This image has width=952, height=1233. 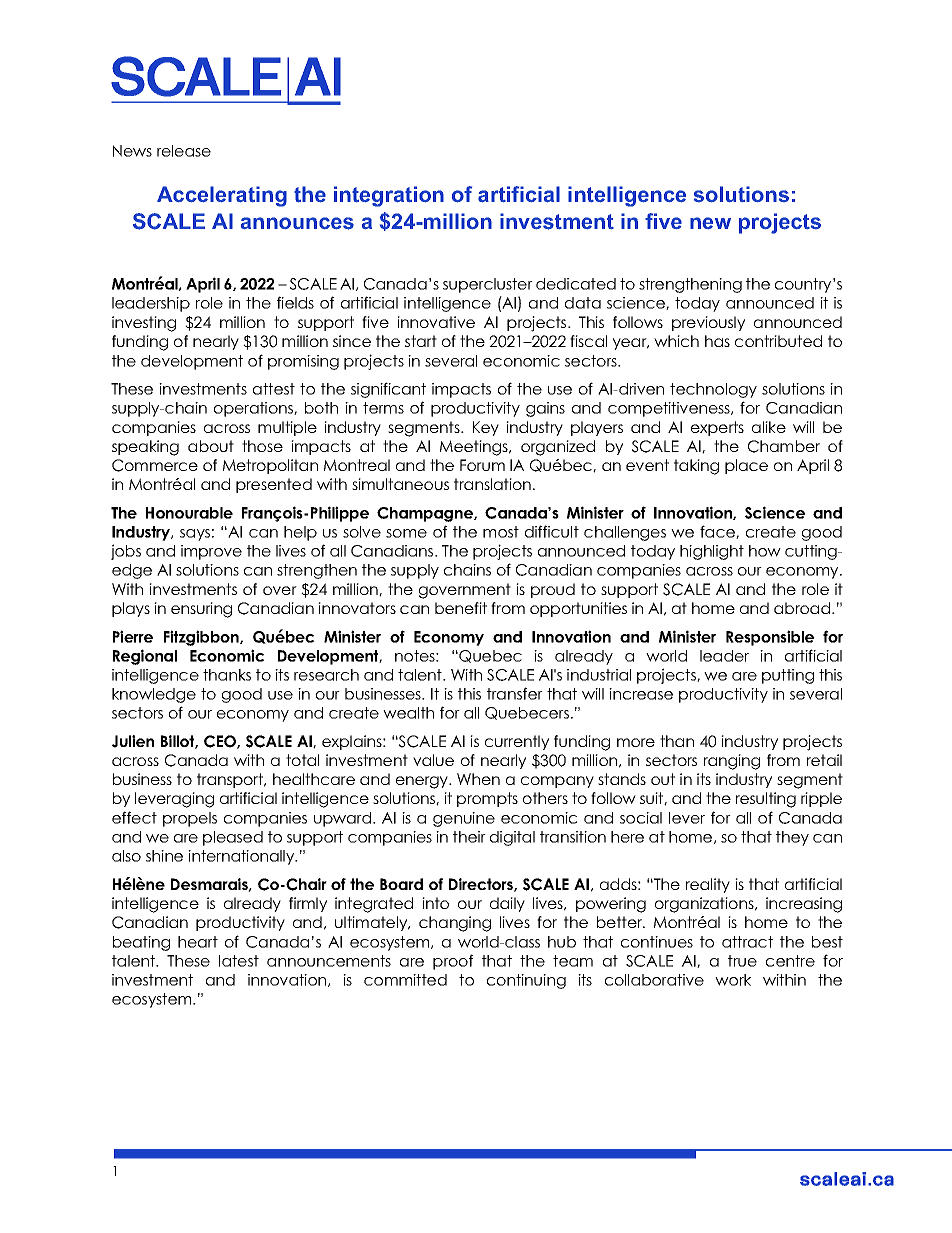 What do you see at coordinates (453, 962) in the image?
I see `proof` at bounding box center [453, 962].
